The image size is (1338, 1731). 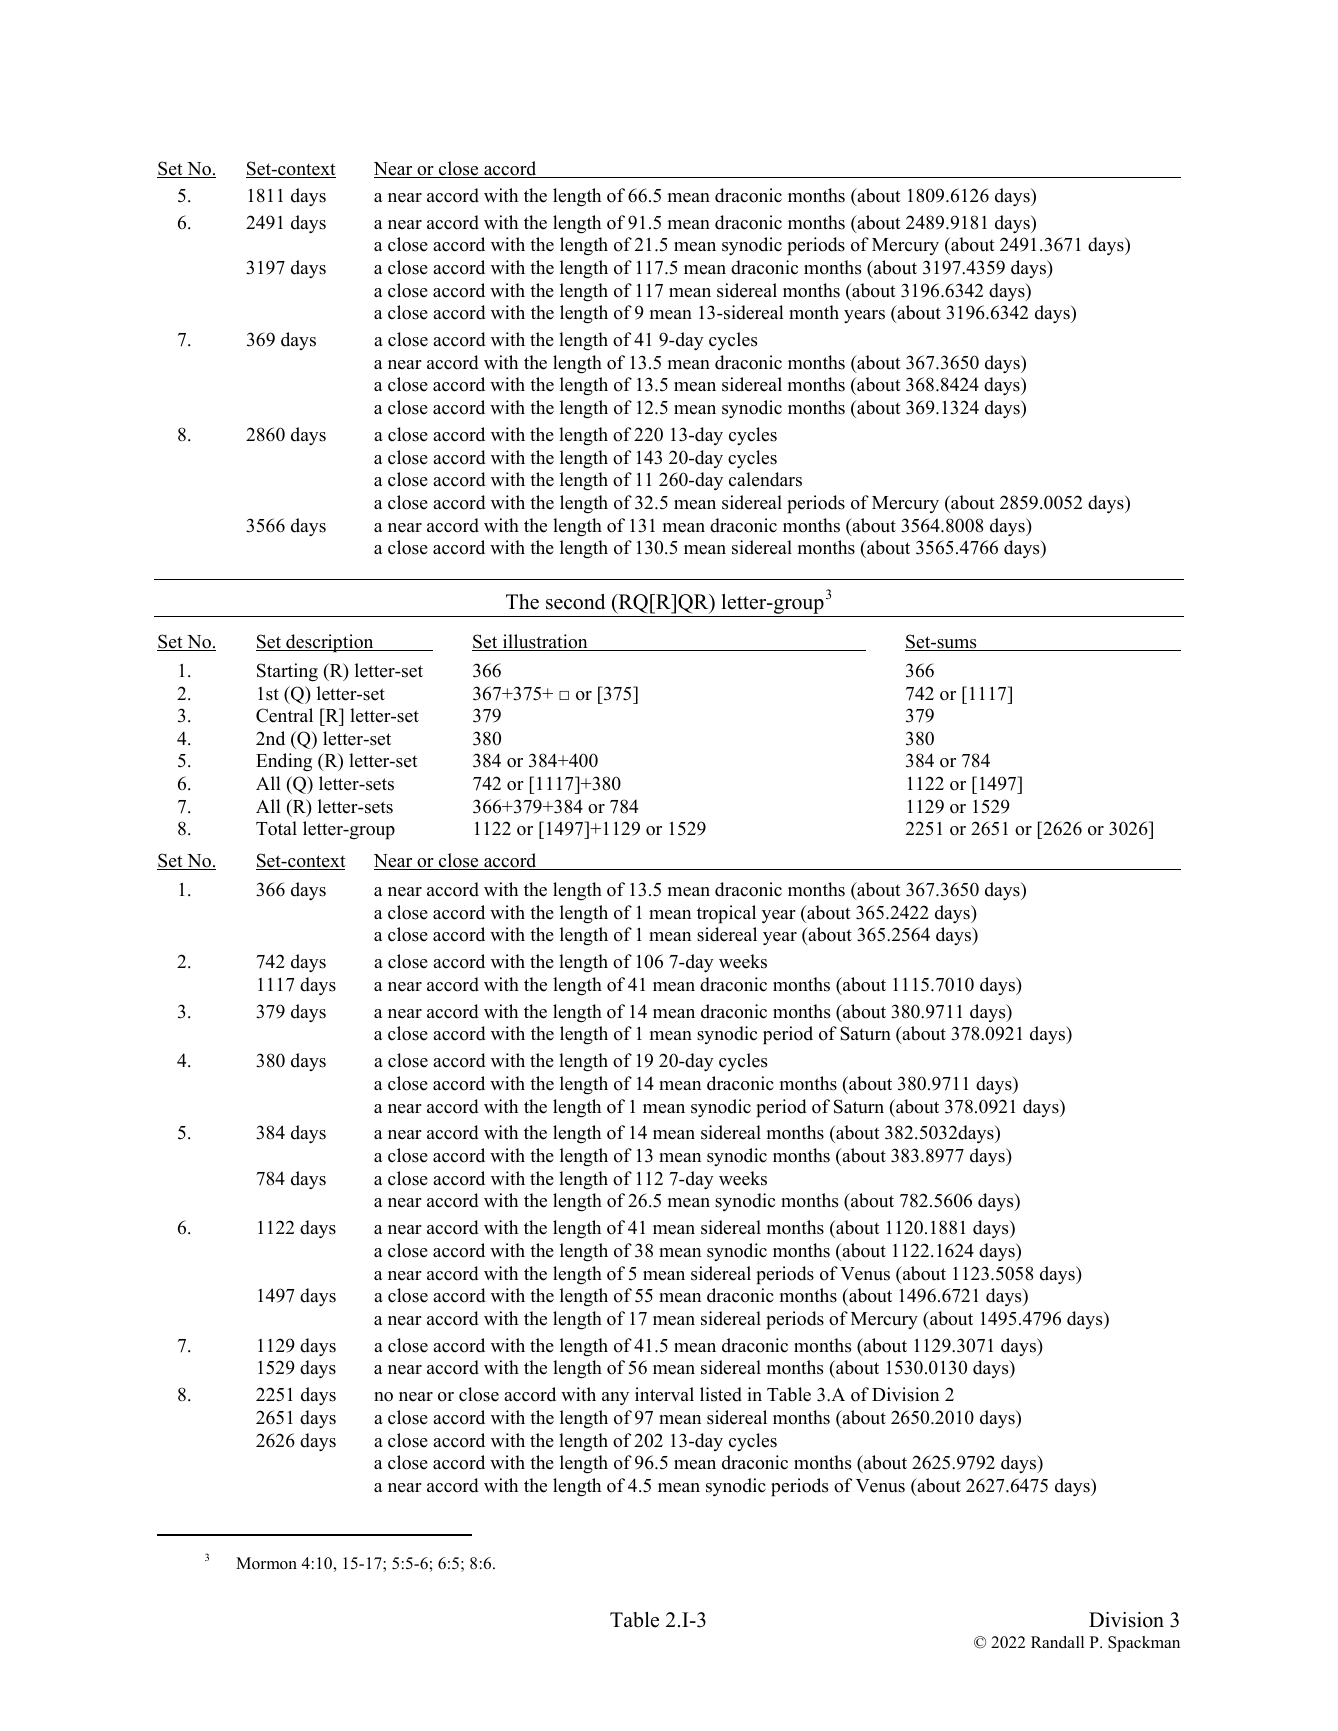 What do you see at coordinates (545, 642) in the image?
I see `illustration` at bounding box center [545, 642].
